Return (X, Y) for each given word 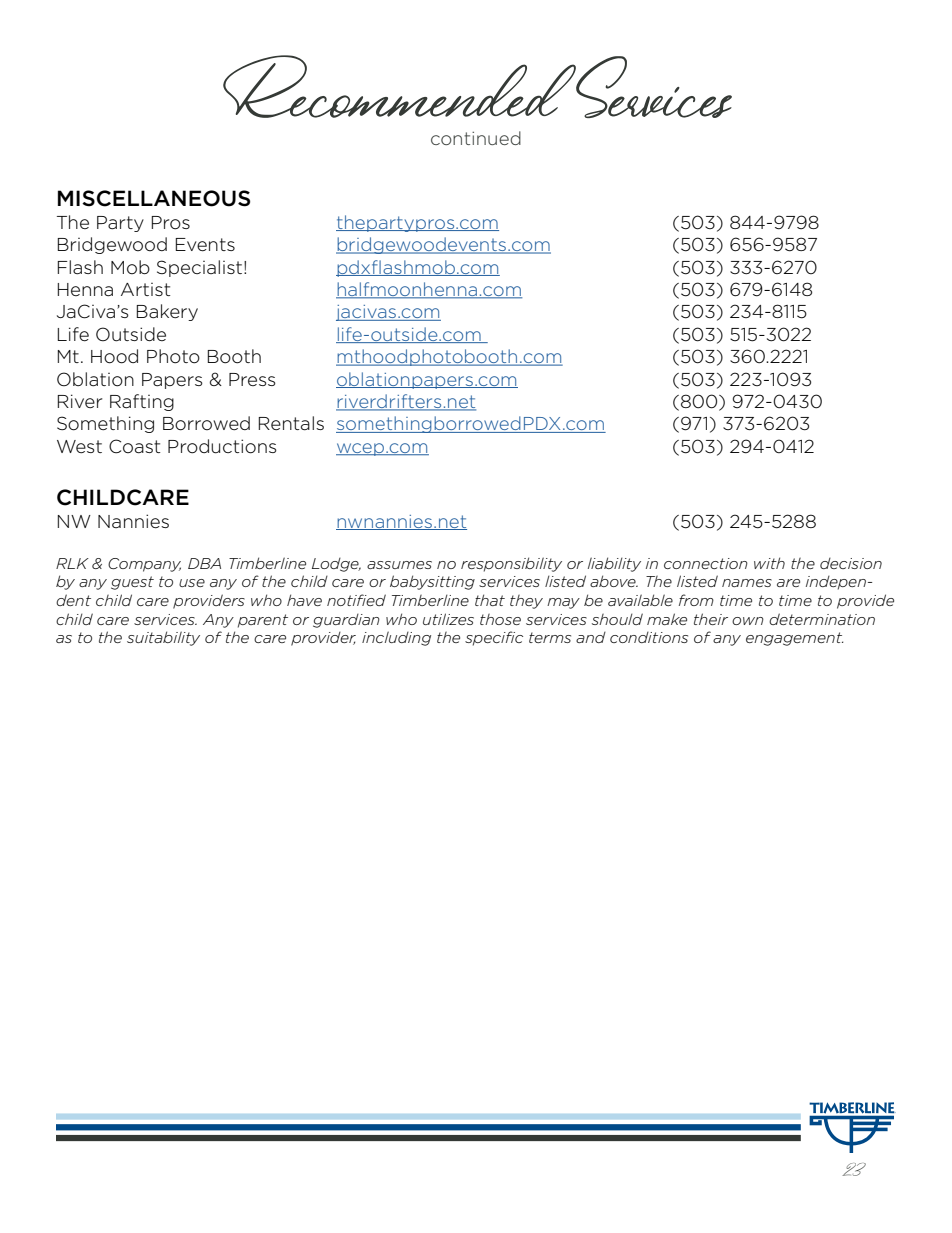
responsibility (511, 564)
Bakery (167, 312)
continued (476, 138)
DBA (204, 563)
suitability (163, 638)
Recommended (400, 86)
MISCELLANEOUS (154, 198)
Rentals (291, 423)
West (79, 446)
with (769, 563)
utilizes (448, 619)
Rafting (142, 402)
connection (706, 563)
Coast (135, 446)
